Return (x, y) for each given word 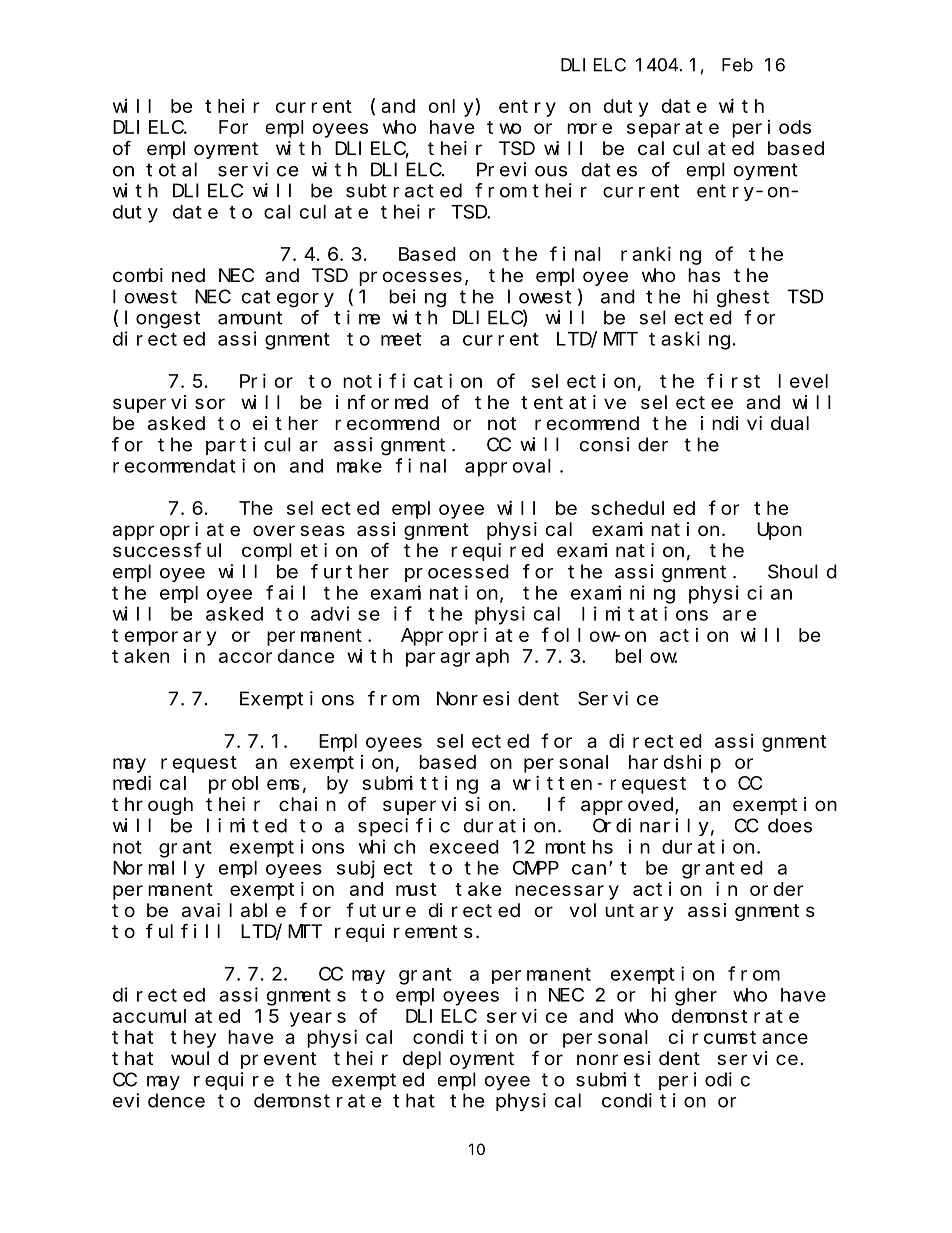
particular (262, 446)
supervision (446, 806)
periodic (704, 1081)
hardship (675, 764)
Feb (737, 65)
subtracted (404, 190)
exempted (378, 1081)
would (199, 1058)
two (504, 127)
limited (247, 825)
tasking (689, 340)
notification (412, 380)
